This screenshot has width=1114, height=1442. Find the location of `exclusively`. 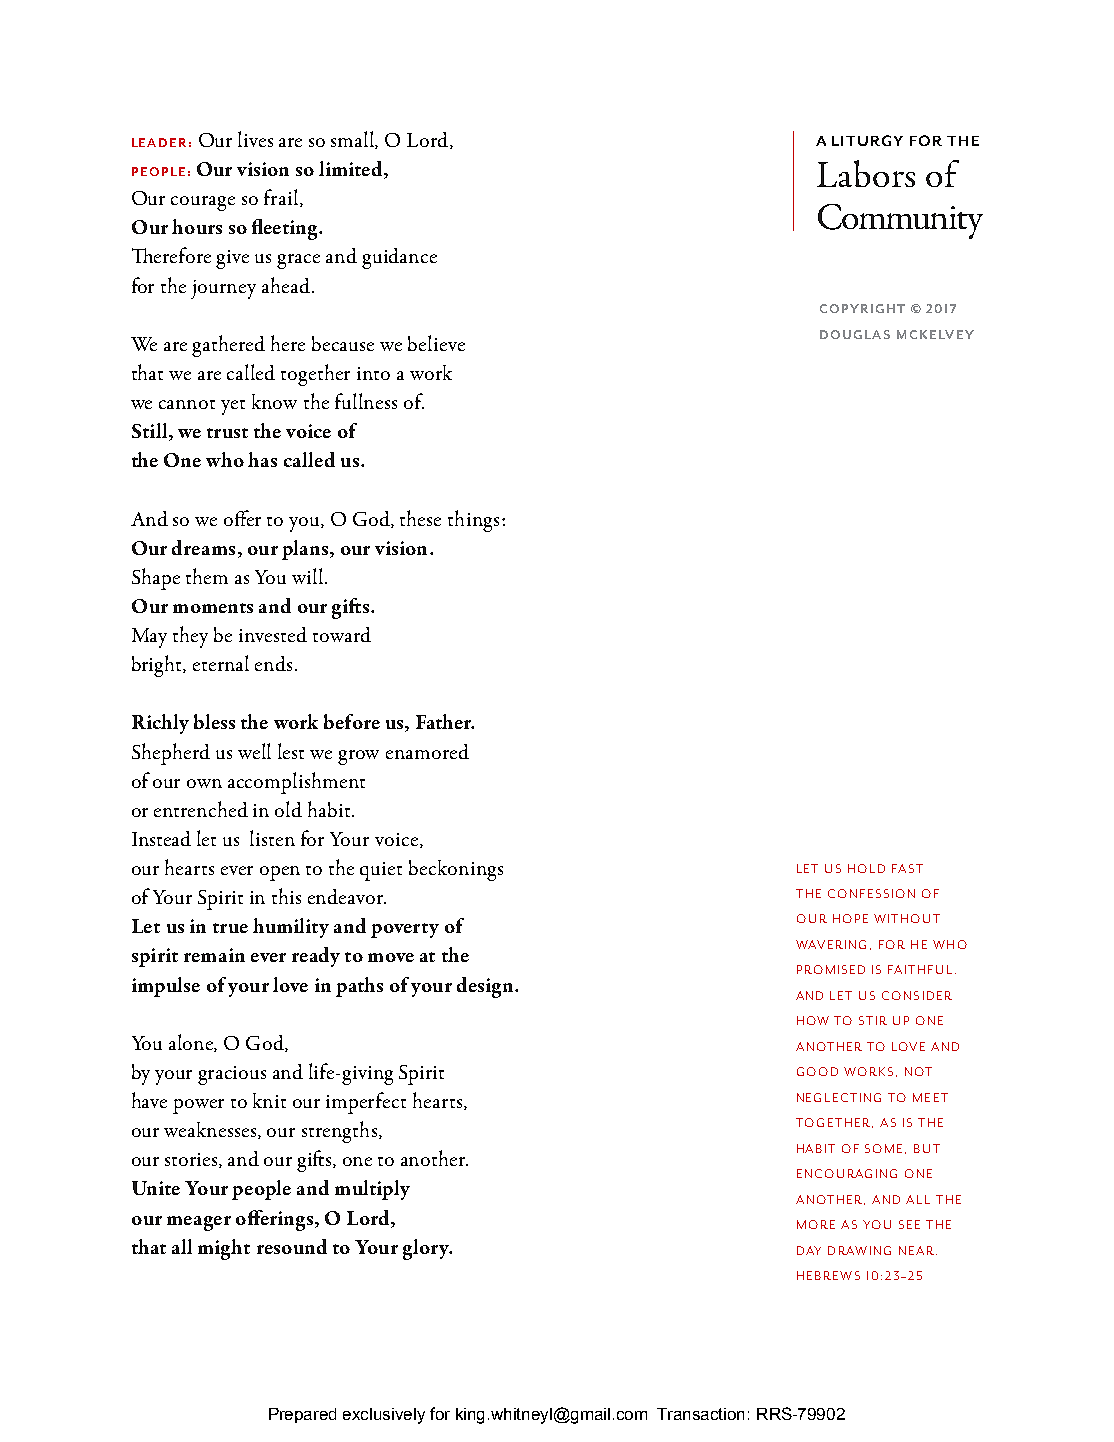

exclusively is located at coordinates (384, 1416).
